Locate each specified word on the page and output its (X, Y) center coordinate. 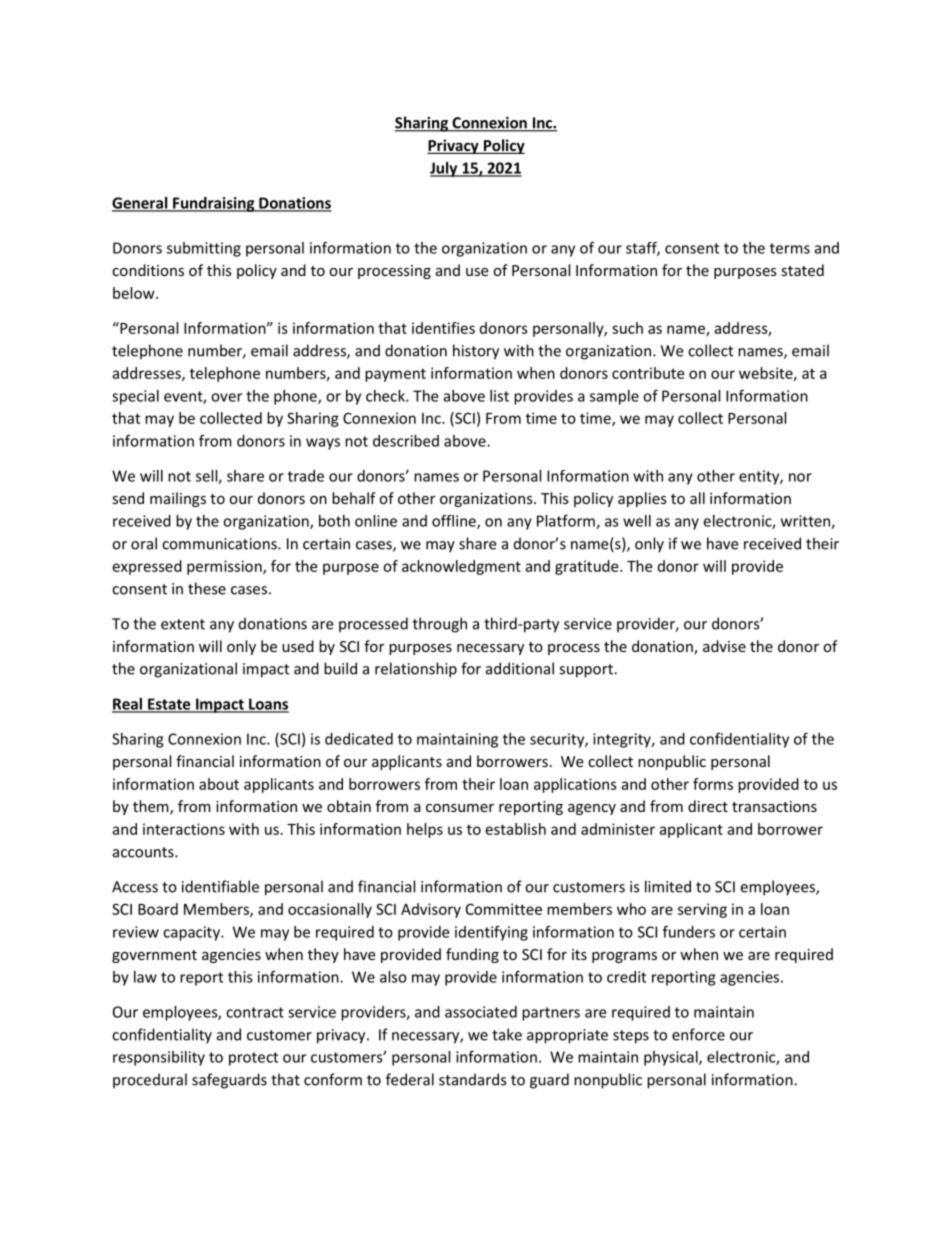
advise (724, 646)
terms (790, 248)
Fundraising (214, 204)
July (445, 169)
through (440, 625)
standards (472, 1079)
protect (253, 1059)
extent (183, 624)
